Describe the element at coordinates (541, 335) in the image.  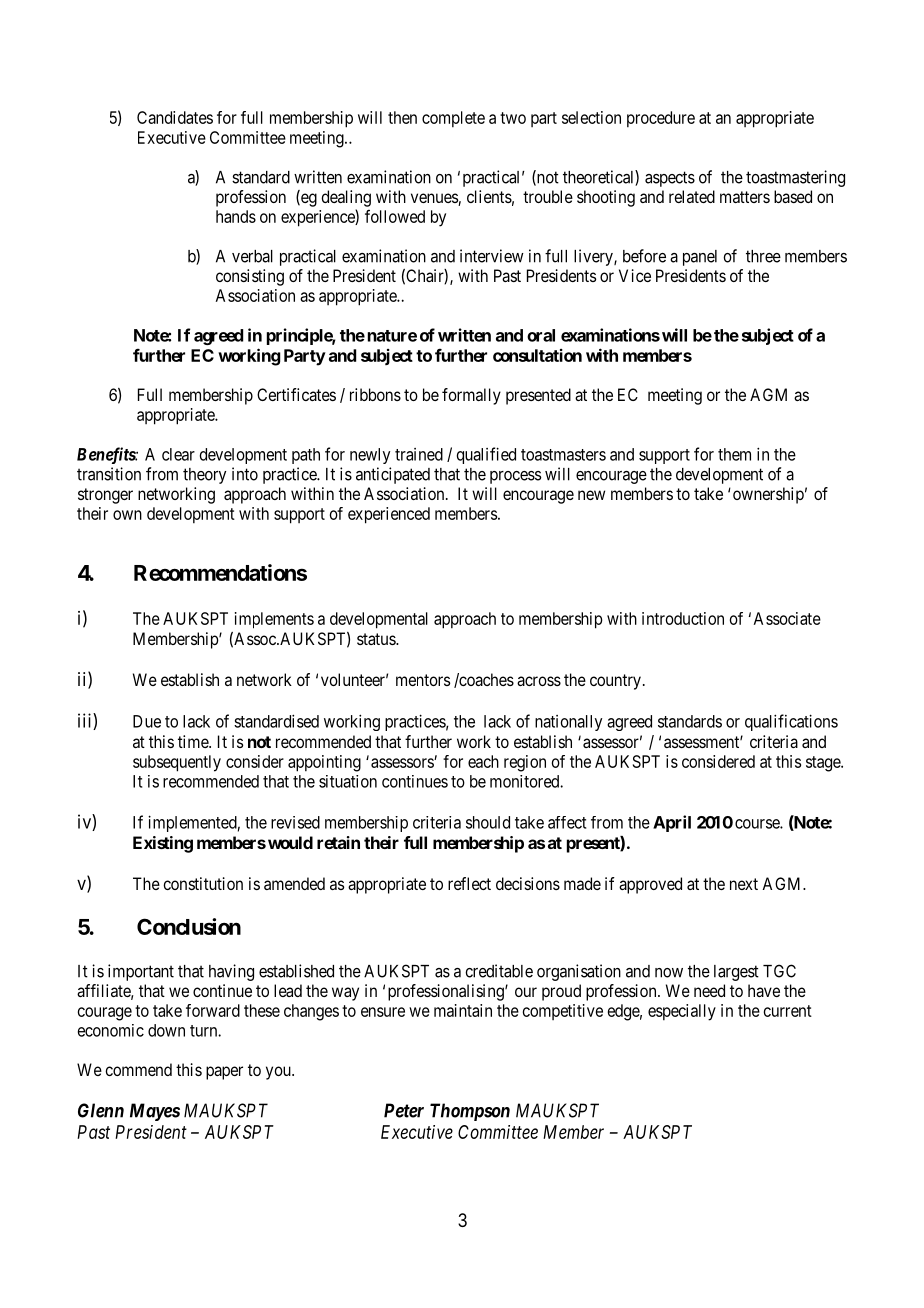
I see `oral` at that location.
